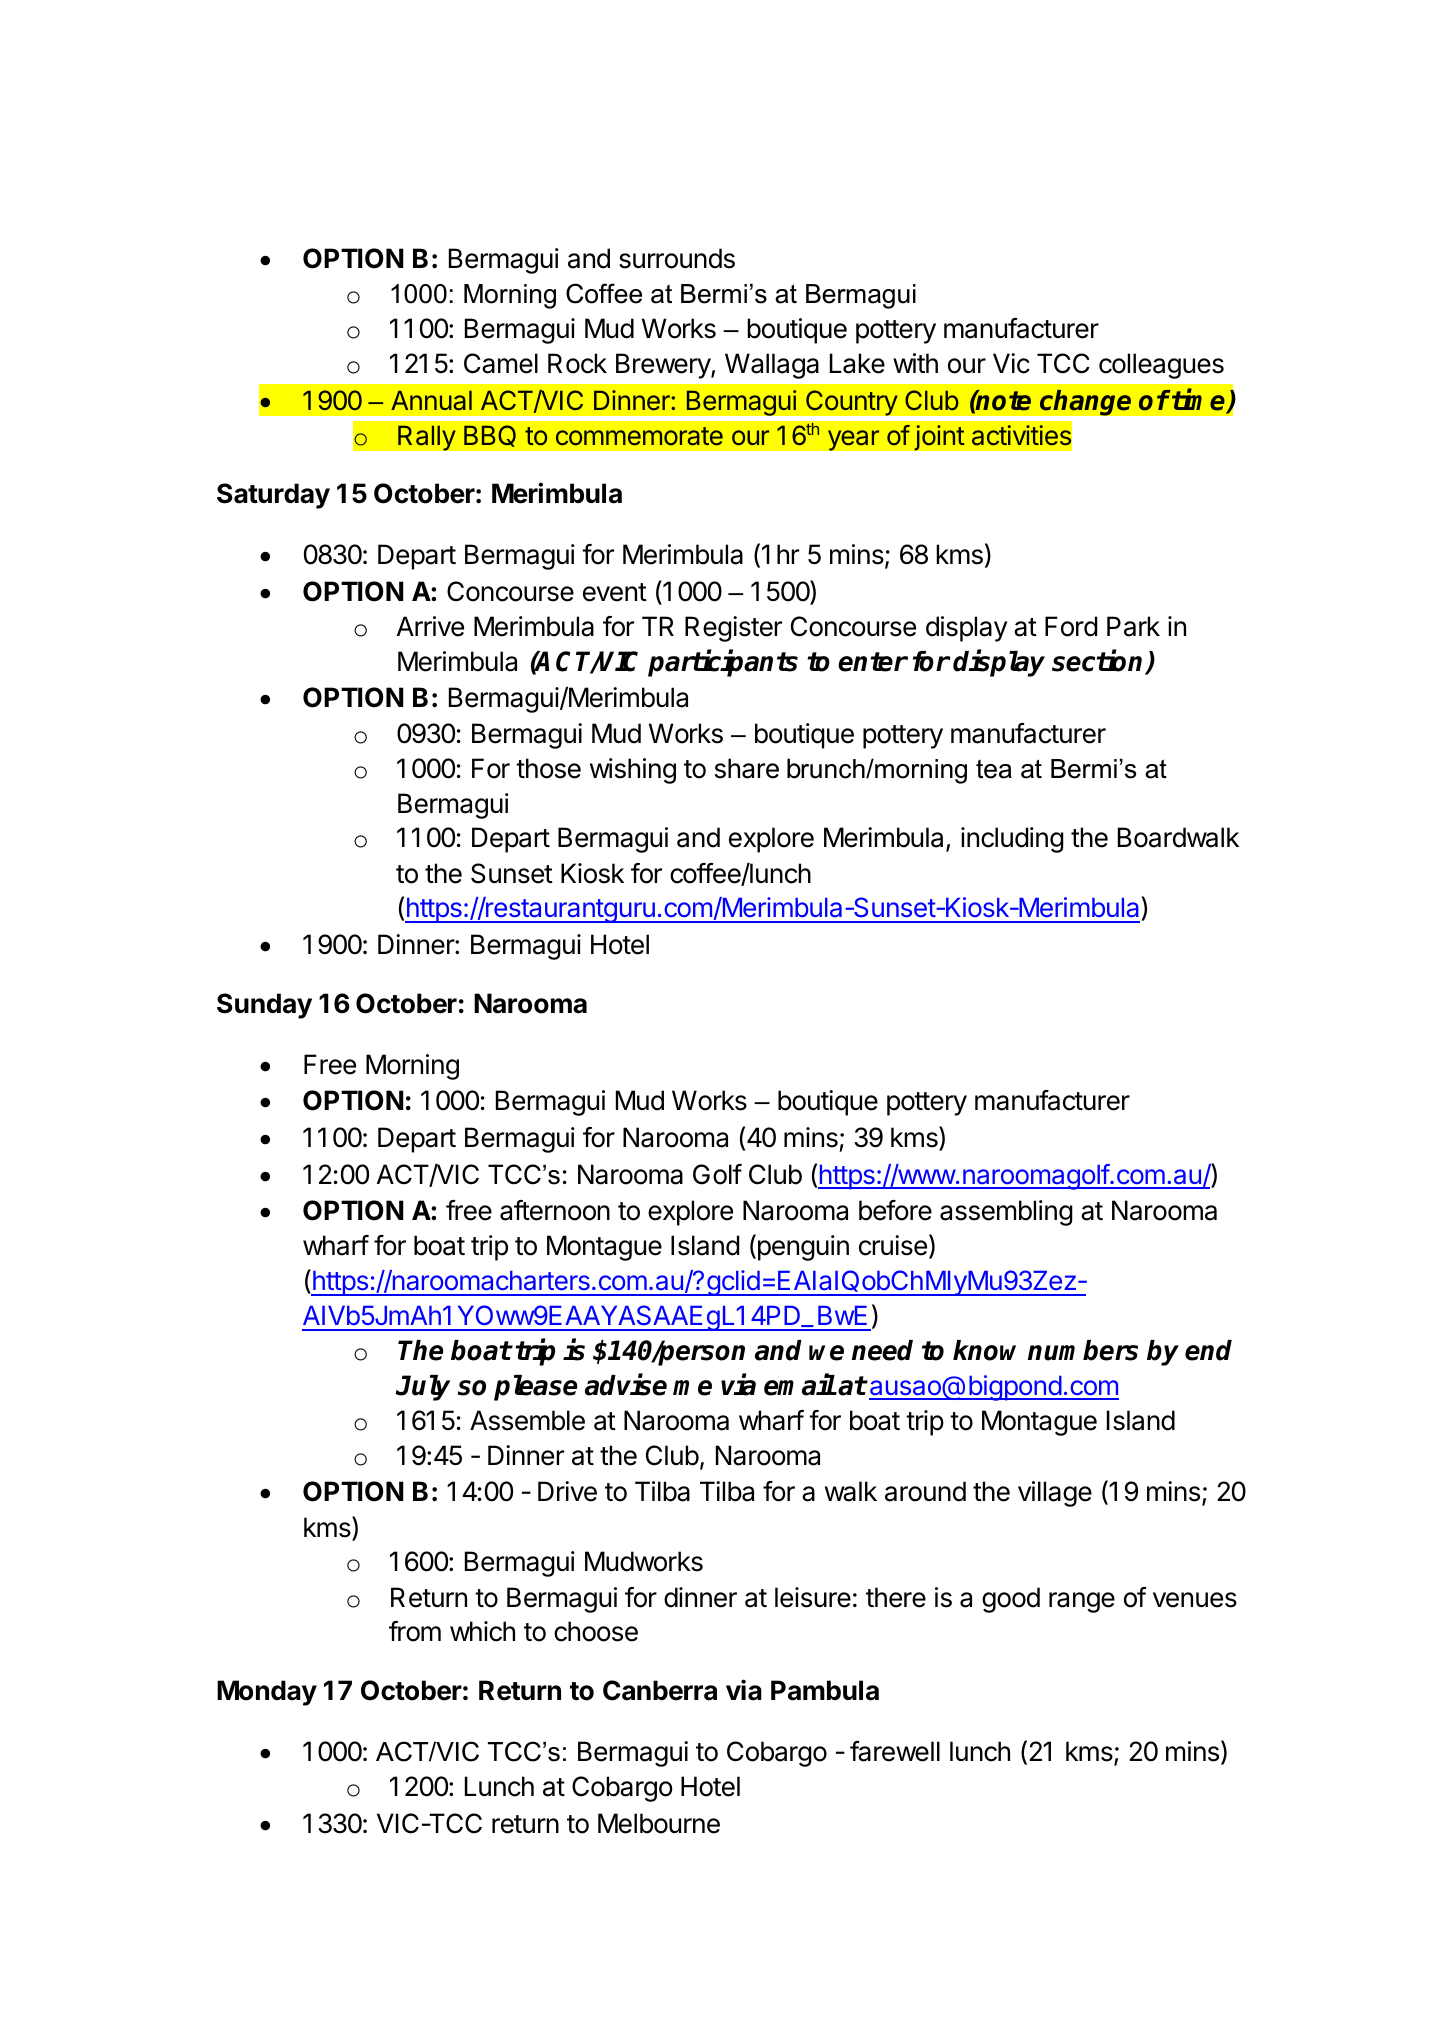  I want to click on Annual, so click(431, 401).
